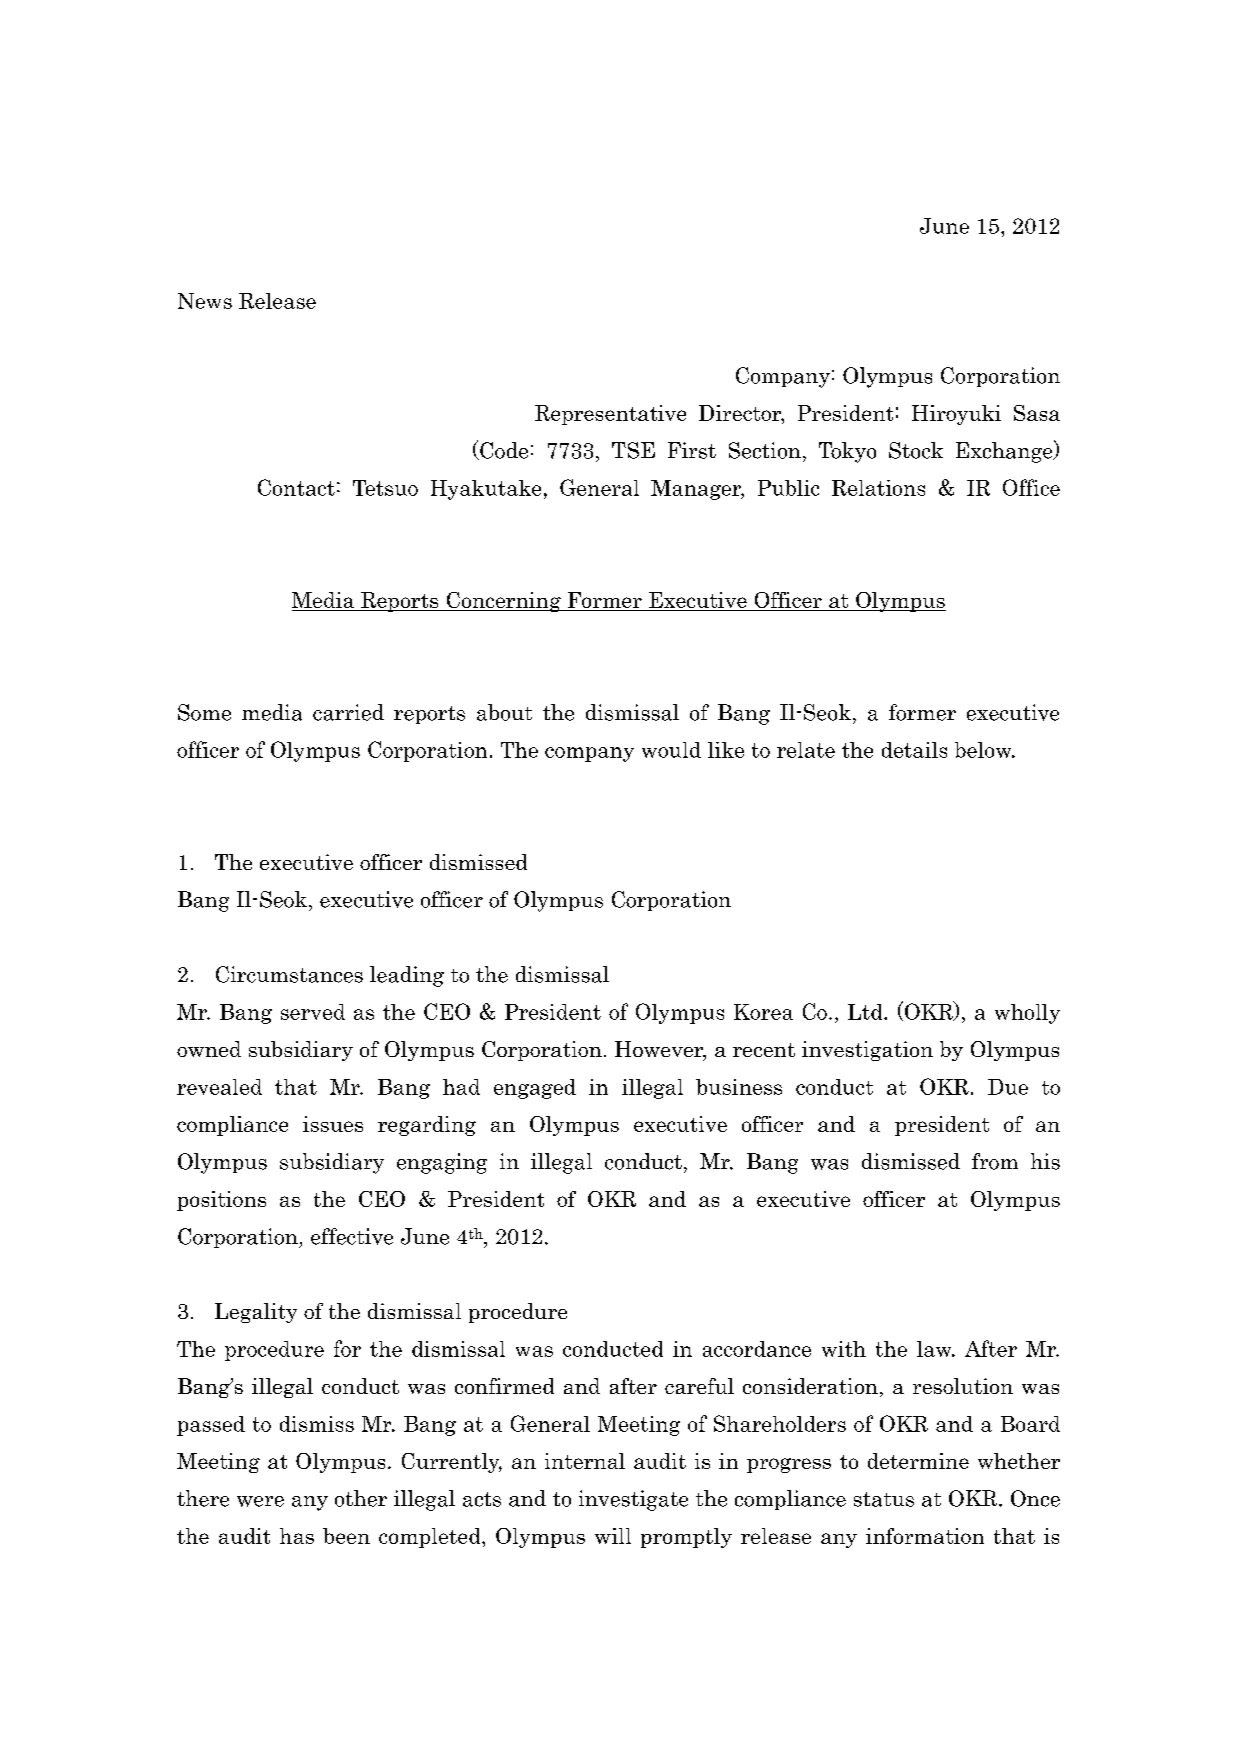 This screenshot has width=1237, height=1751. What do you see at coordinates (867, 1051) in the screenshot?
I see `investigation` at bounding box center [867, 1051].
